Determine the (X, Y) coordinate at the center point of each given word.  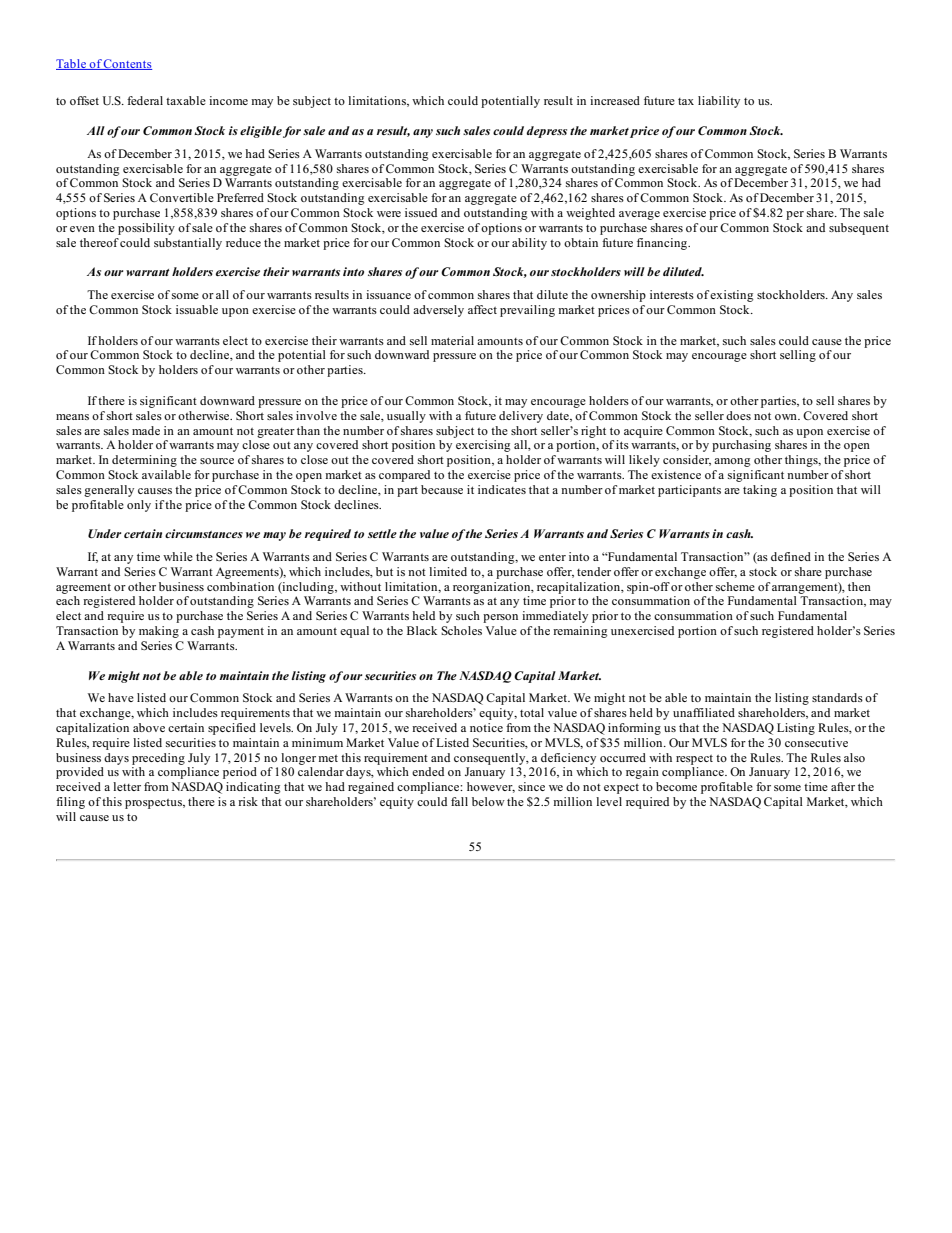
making (159, 632)
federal (145, 100)
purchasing (741, 446)
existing (731, 296)
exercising (483, 446)
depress (547, 132)
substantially (188, 244)
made (146, 430)
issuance (388, 294)
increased (615, 100)
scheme (735, 586)
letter (127, 786)
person (500, 618)
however (491, 787)
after (843, 786)
